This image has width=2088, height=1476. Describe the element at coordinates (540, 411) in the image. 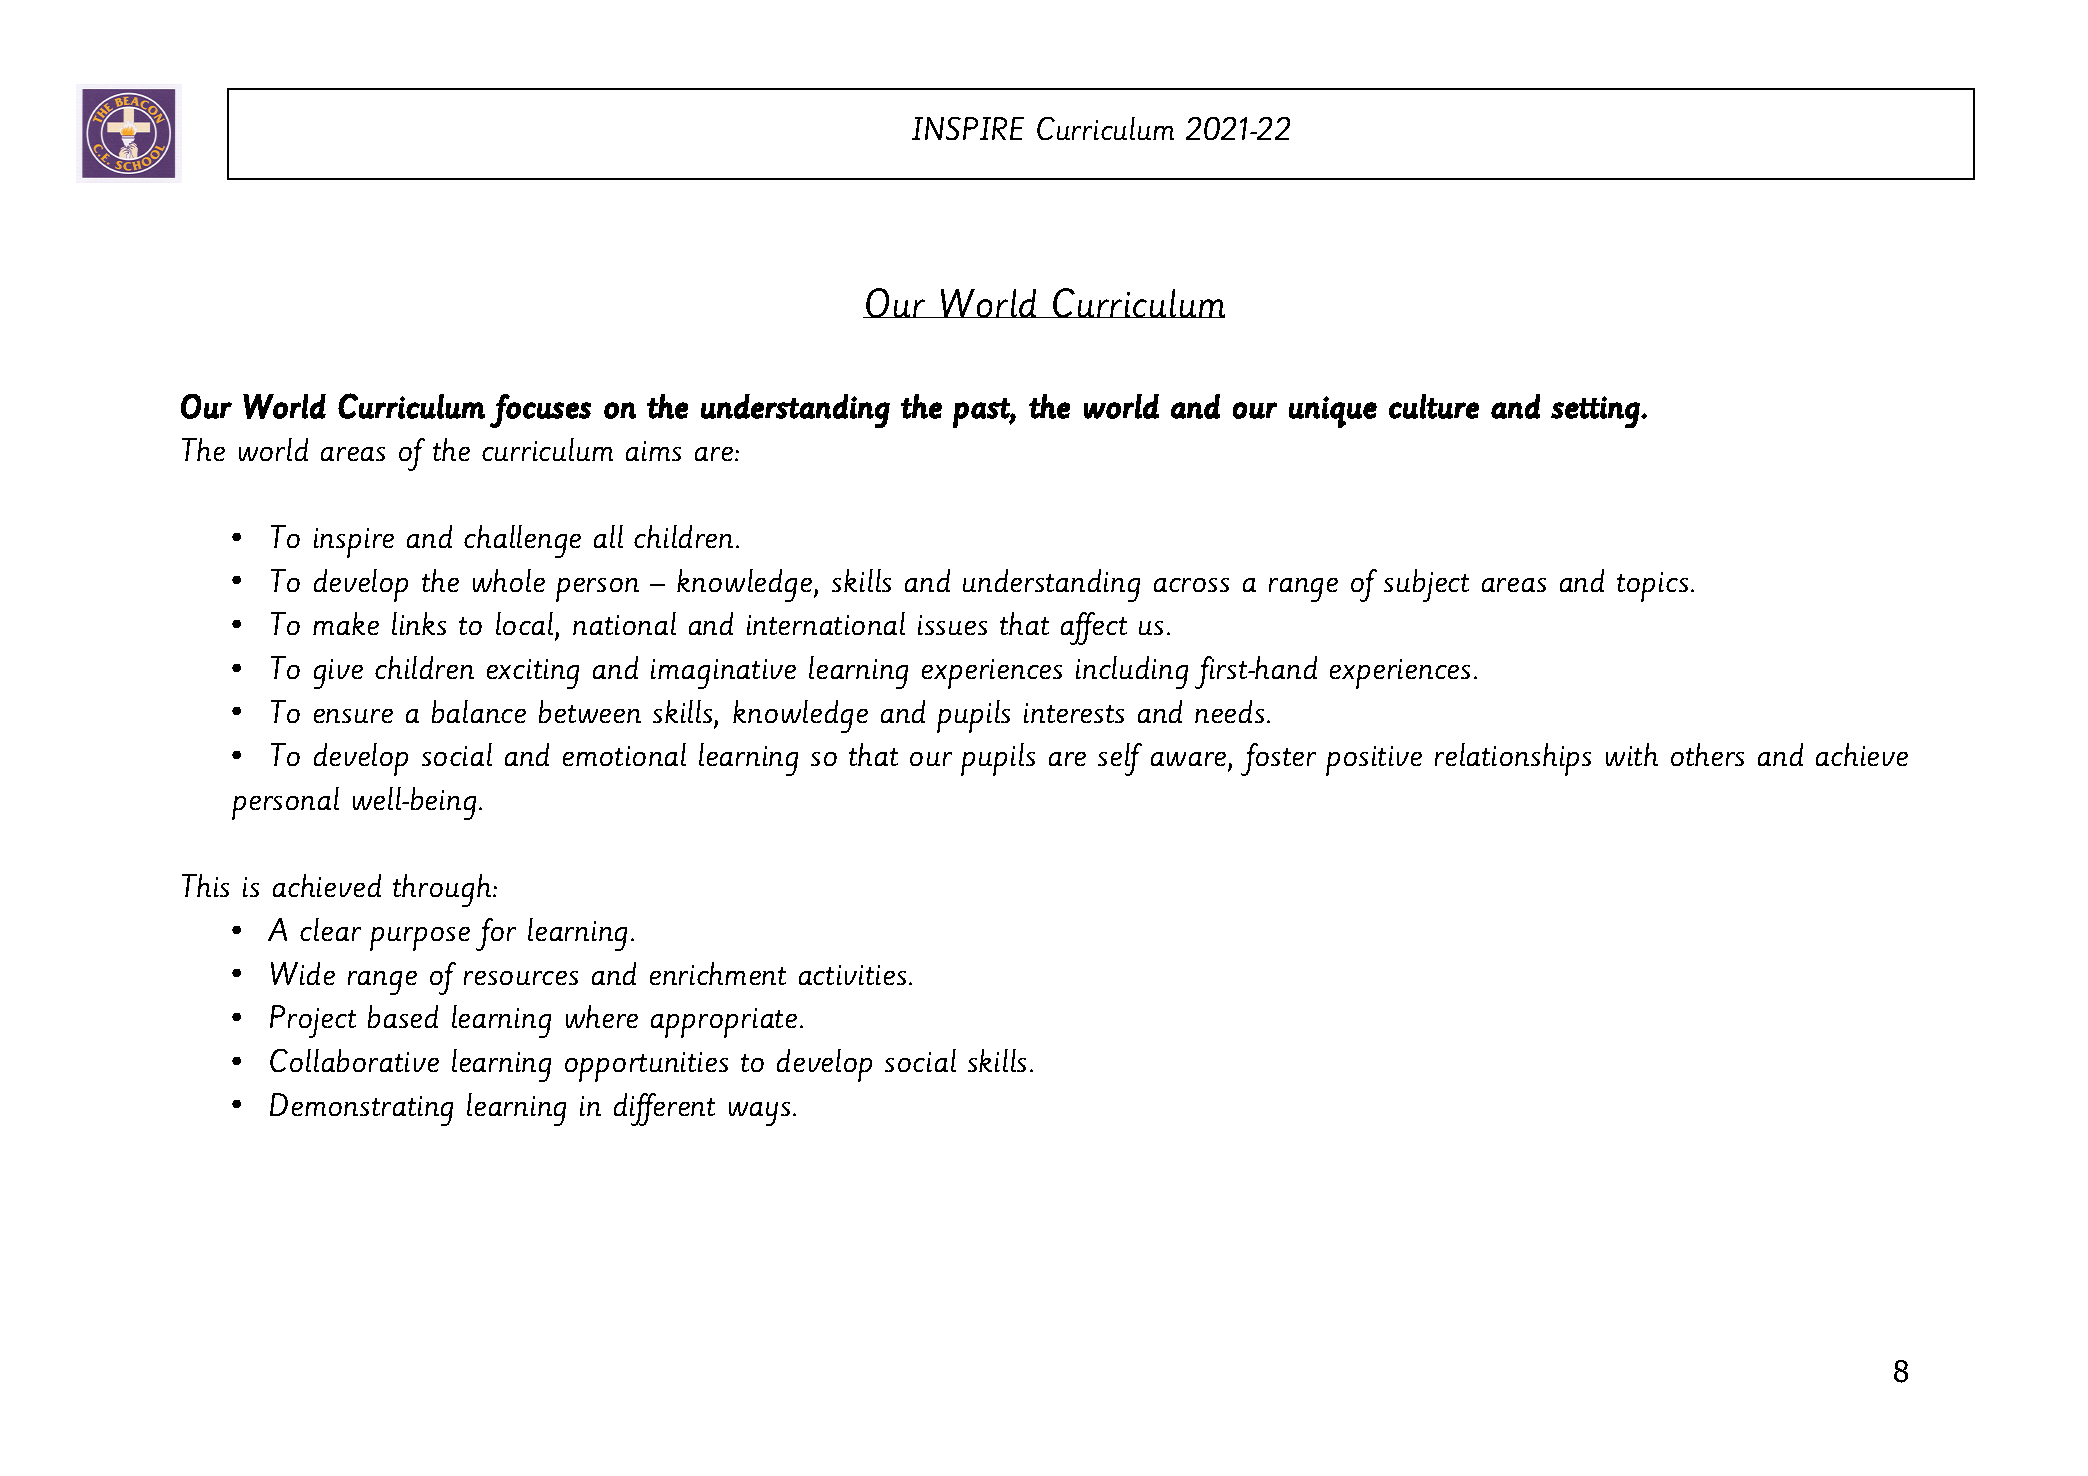

I see `focuses` at that location.
